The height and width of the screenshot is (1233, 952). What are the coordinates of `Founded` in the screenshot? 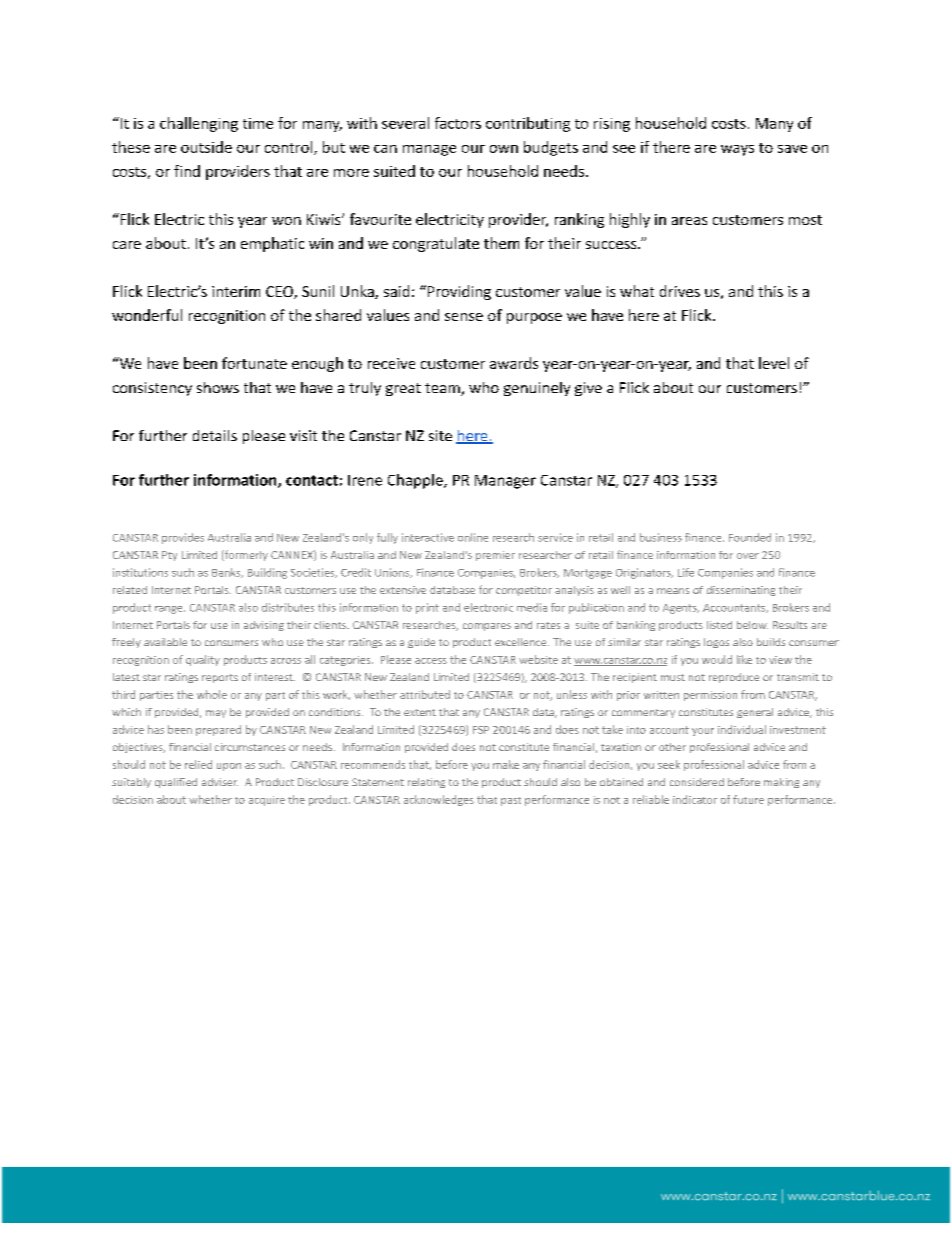 It's located at (750, 537).
